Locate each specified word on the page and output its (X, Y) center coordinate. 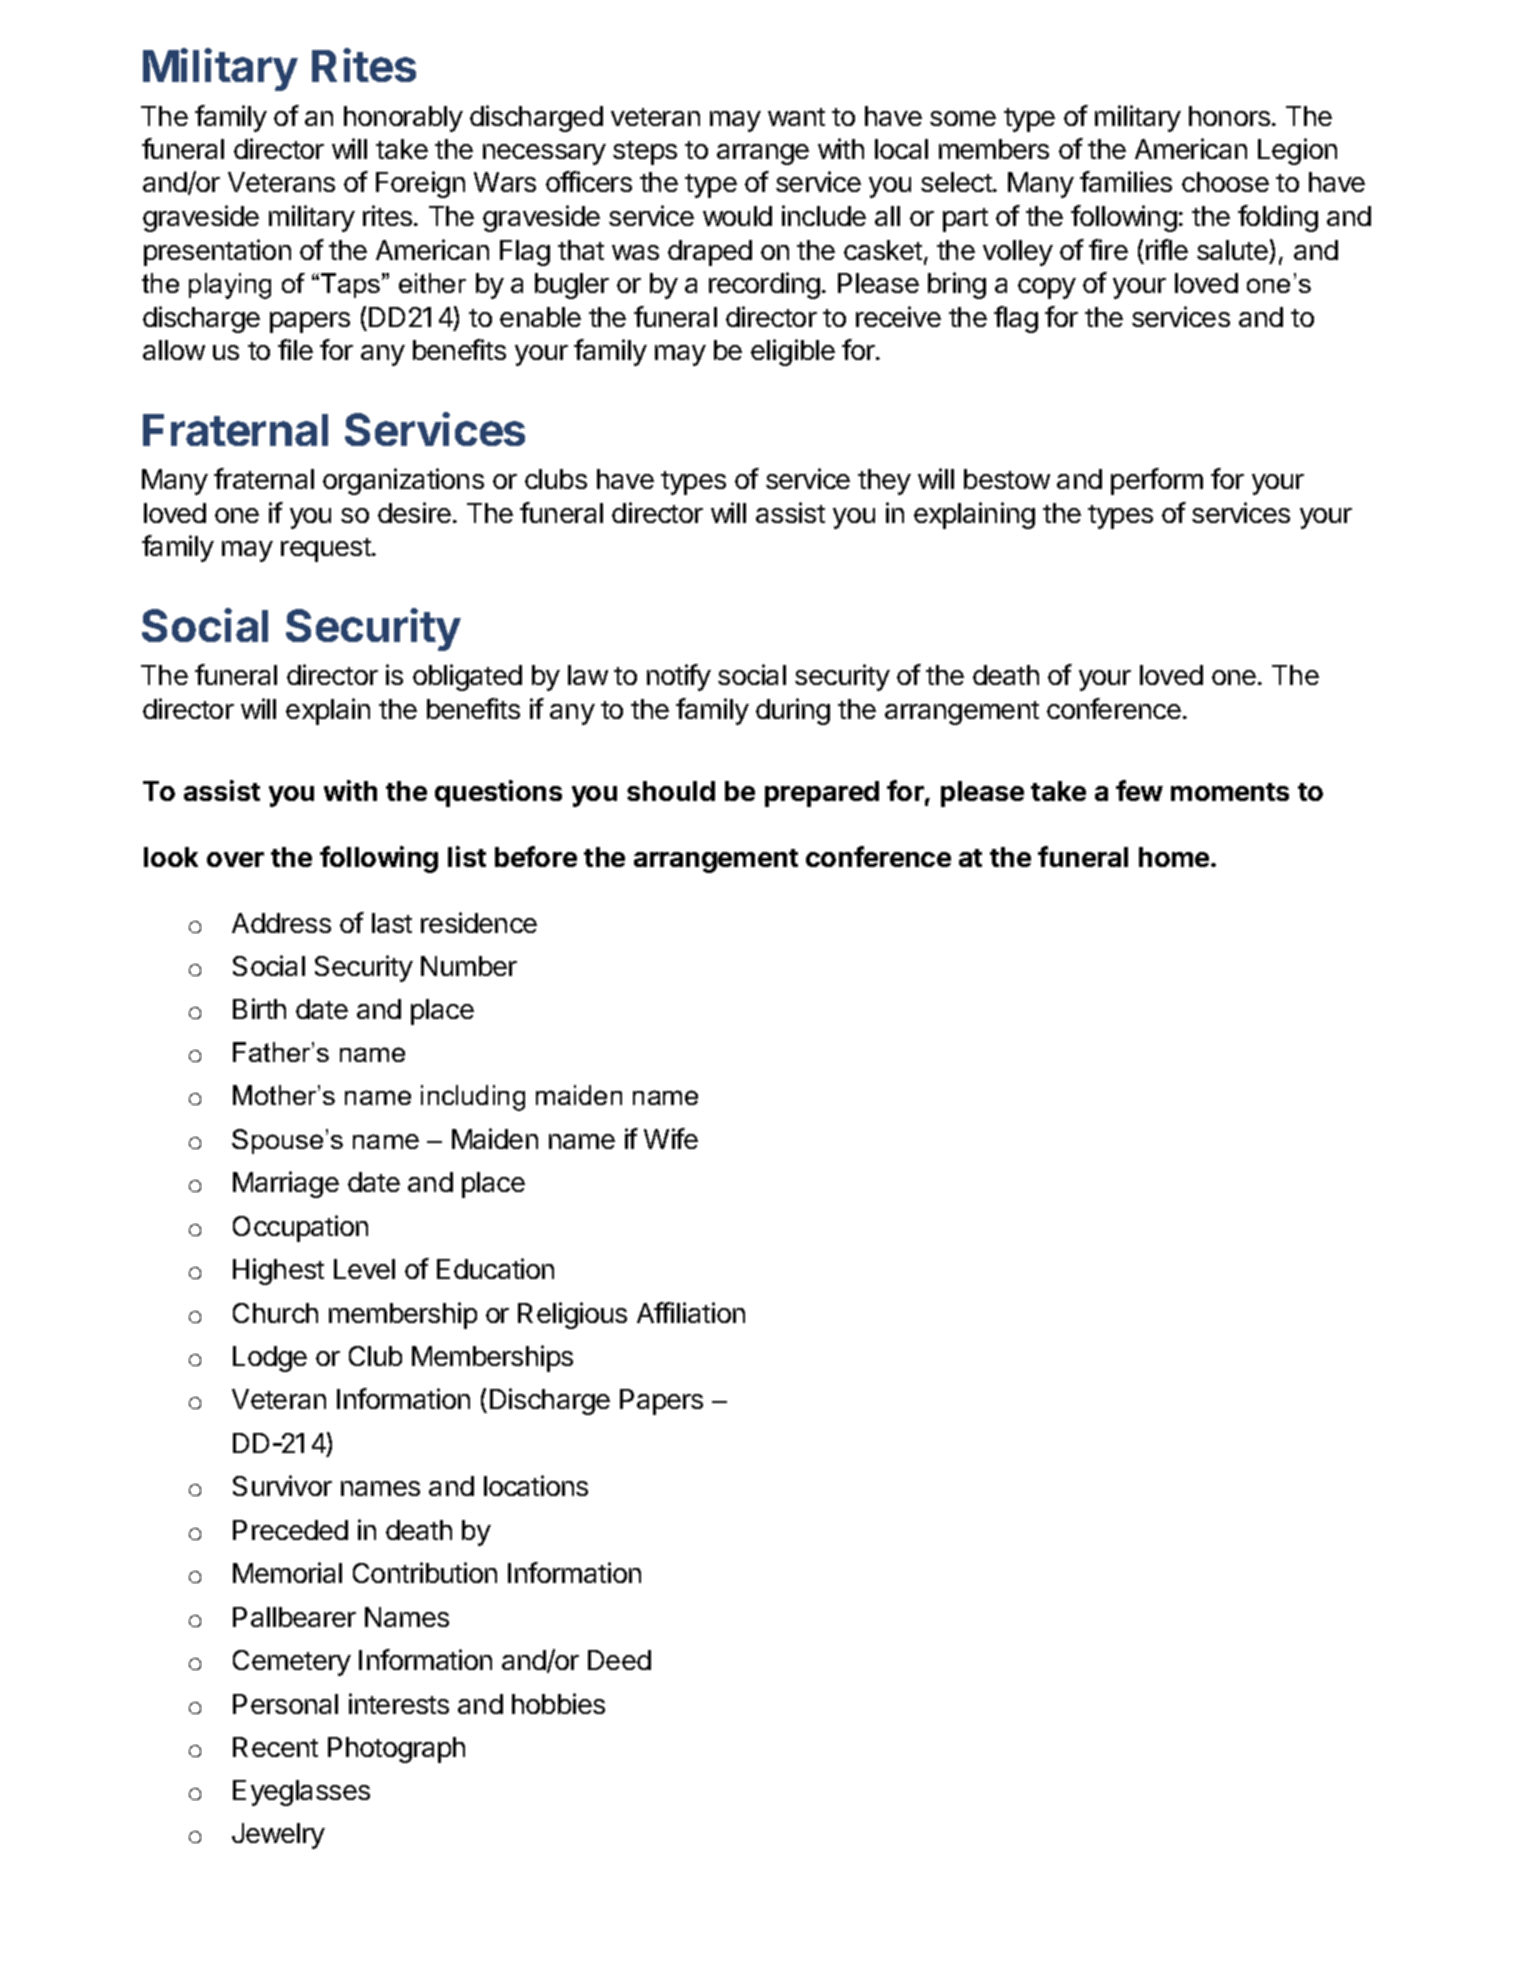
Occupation (300, 1228)
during (793, 711)
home (1175, 857)
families (1126, 181)
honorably (403, 119)
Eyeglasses (301, 1793)
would (737, 216)
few (1139, 790)
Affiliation (691, 1312)
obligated (467, 677)
